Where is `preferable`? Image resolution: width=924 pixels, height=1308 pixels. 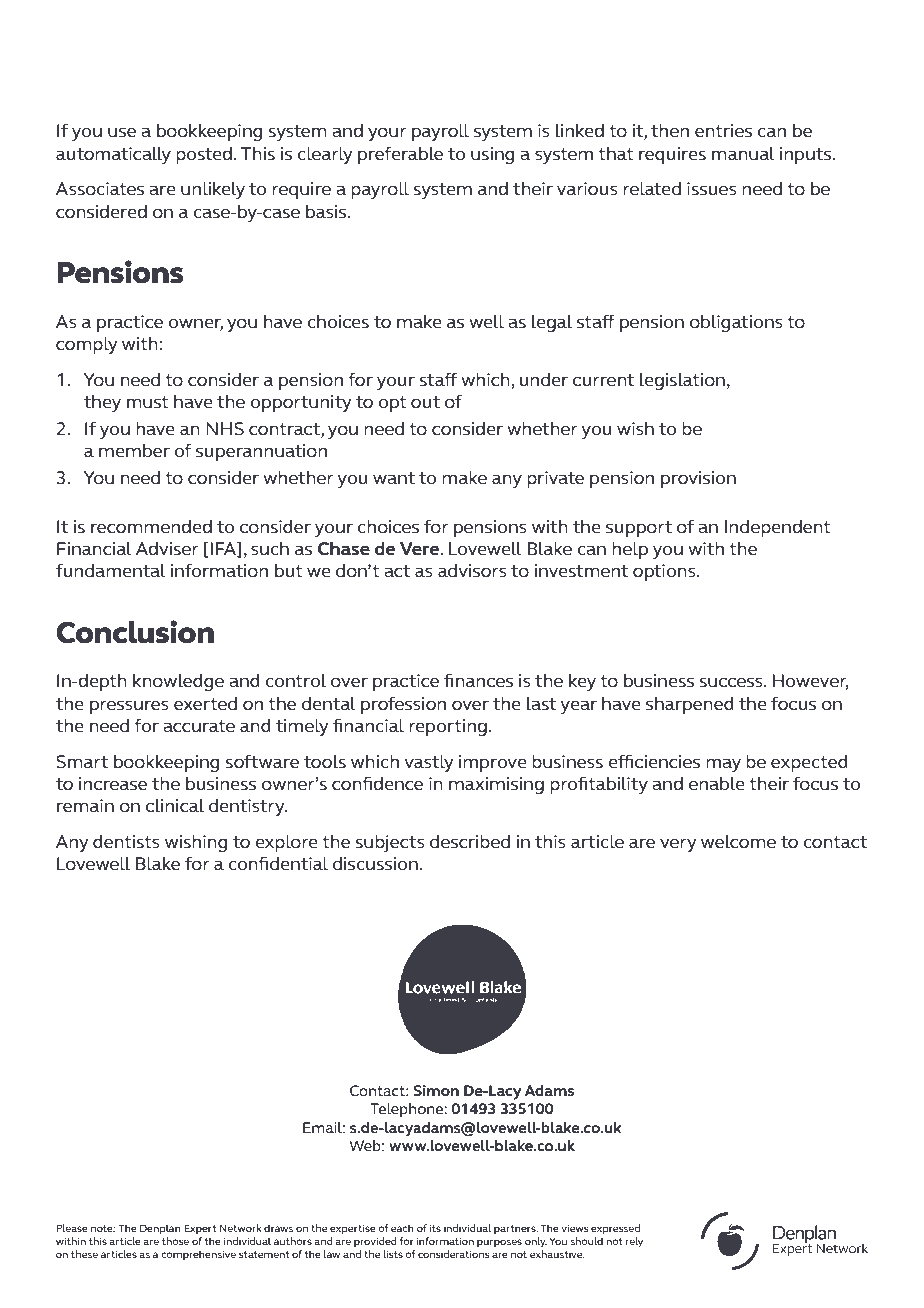
preferable is located at coordinates (400, 155).
